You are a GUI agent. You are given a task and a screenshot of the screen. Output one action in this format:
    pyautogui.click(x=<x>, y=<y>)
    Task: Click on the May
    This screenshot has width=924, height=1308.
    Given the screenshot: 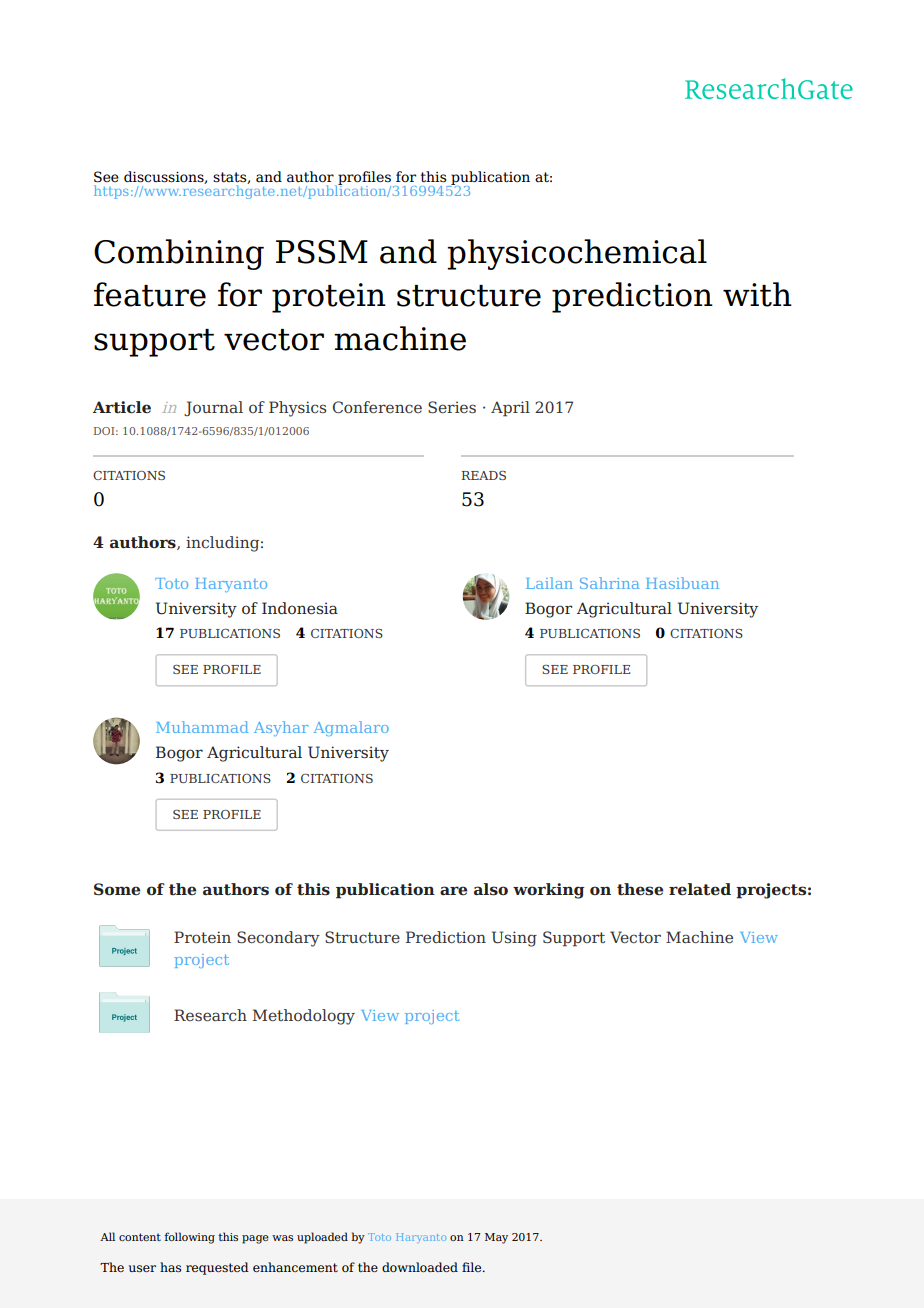 What is the action you would take?
    pyautogui.click(x=496, y=1238)
